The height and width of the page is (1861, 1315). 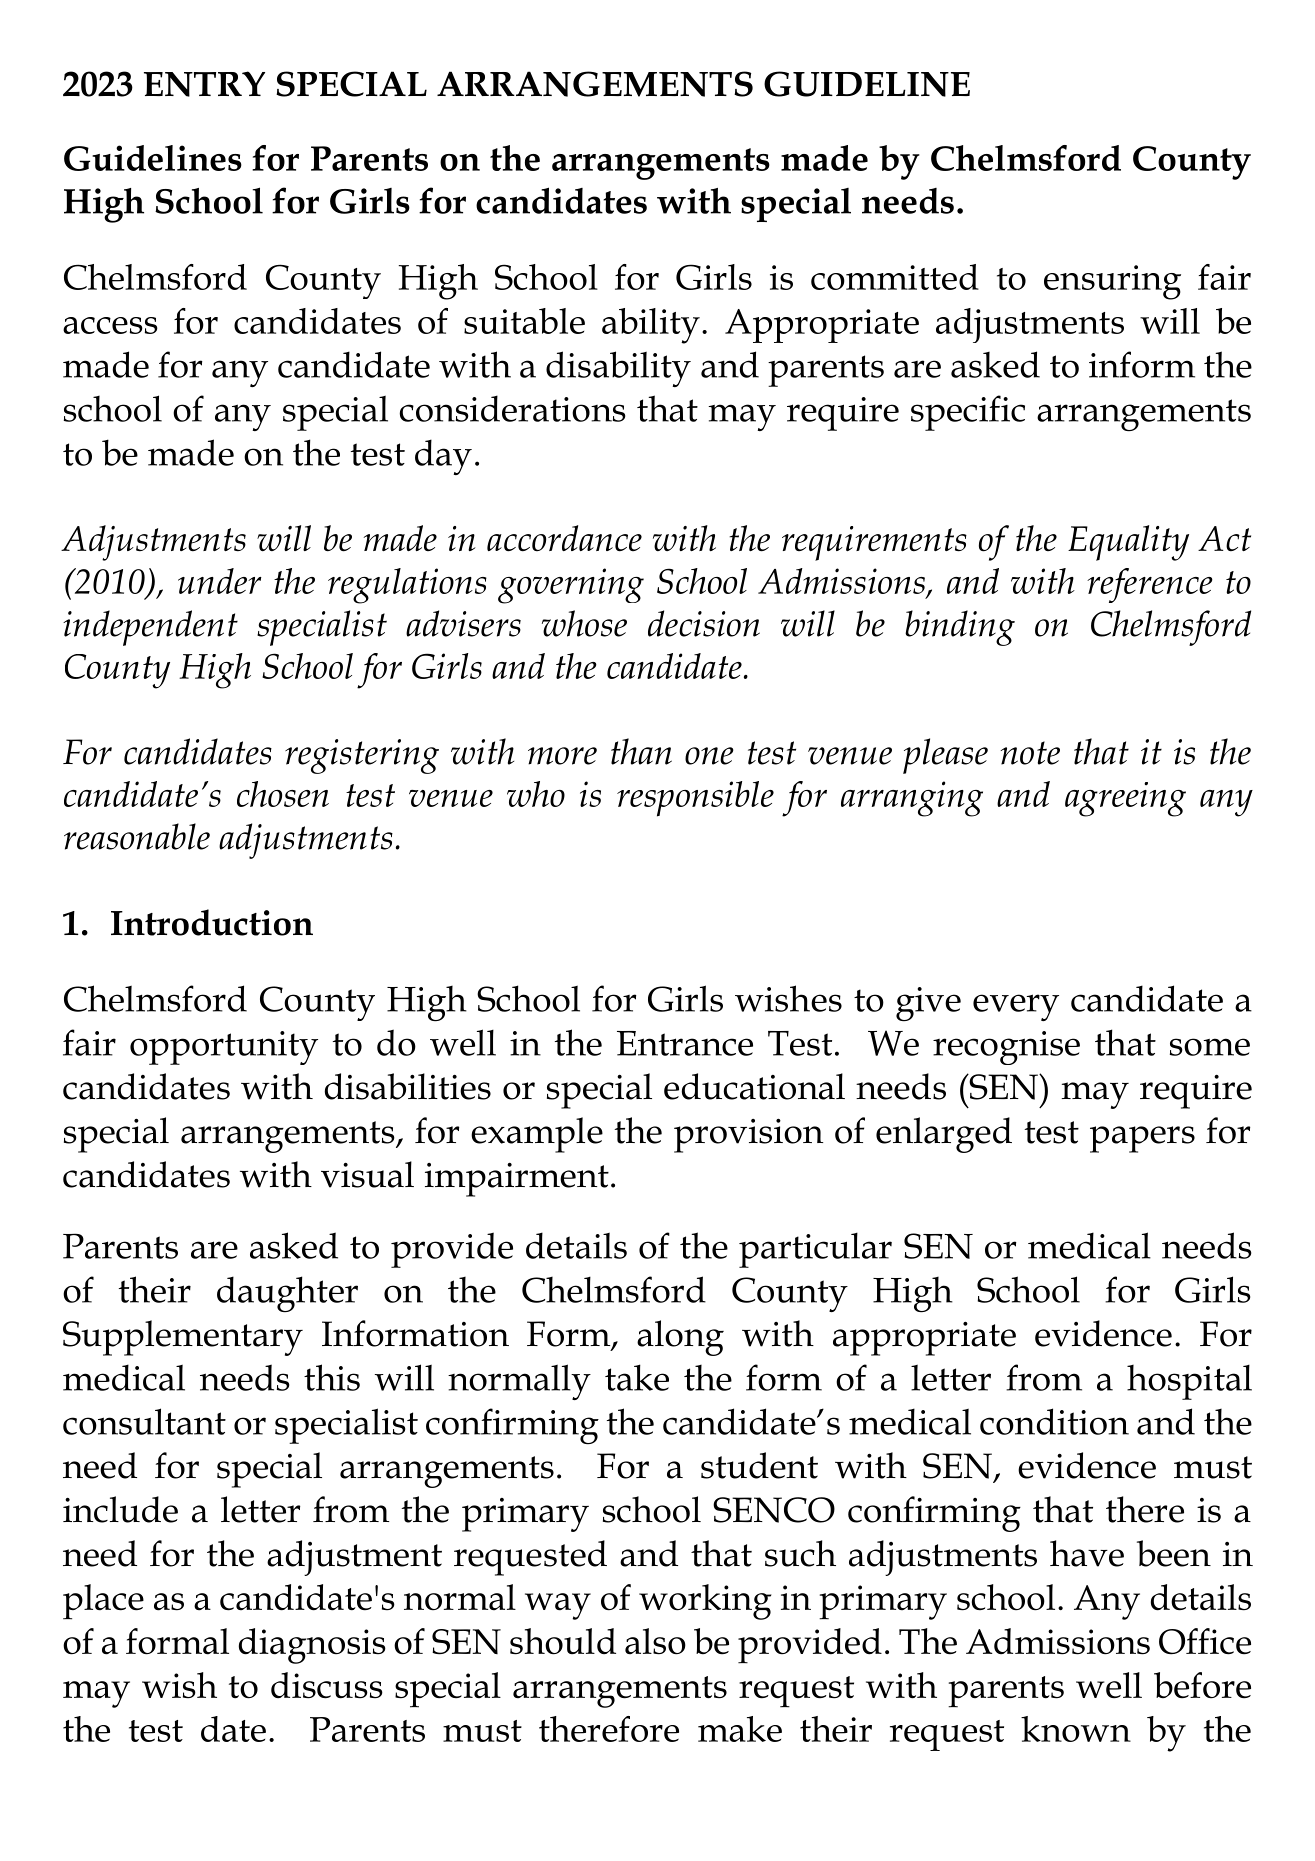 I want to click on visual, so click(x=367, y=1174).
